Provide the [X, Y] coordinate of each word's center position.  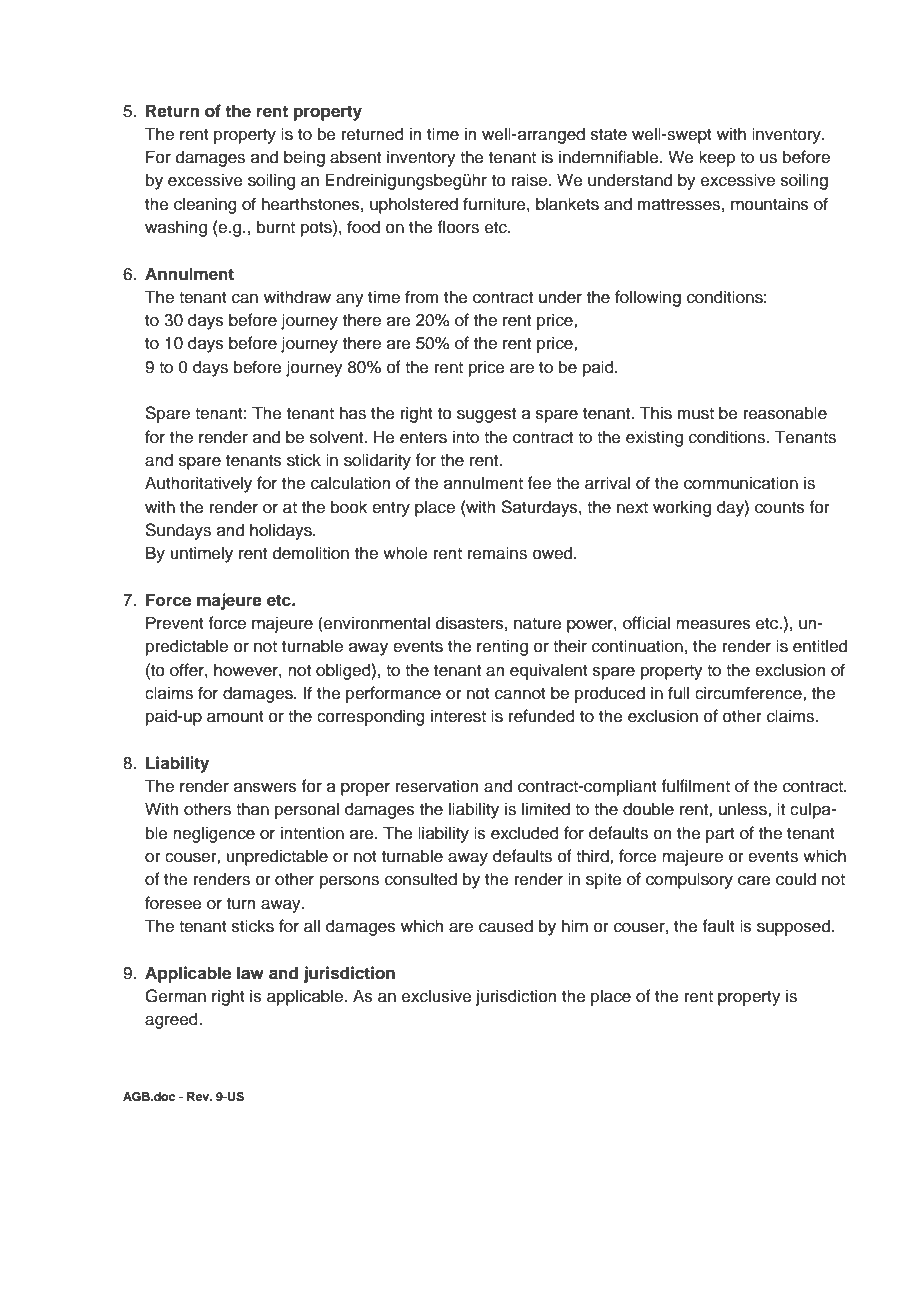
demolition [311, 553]
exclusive [437, 996]
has [353, 413]
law [250, 973]
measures [713, 625]
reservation [437, 786]
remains [497, 553]
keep [717, 158]
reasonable [785, 413]
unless [744, 809]
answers [265, 788]
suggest [486, 415]
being [304, 158]
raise [531, 180]
